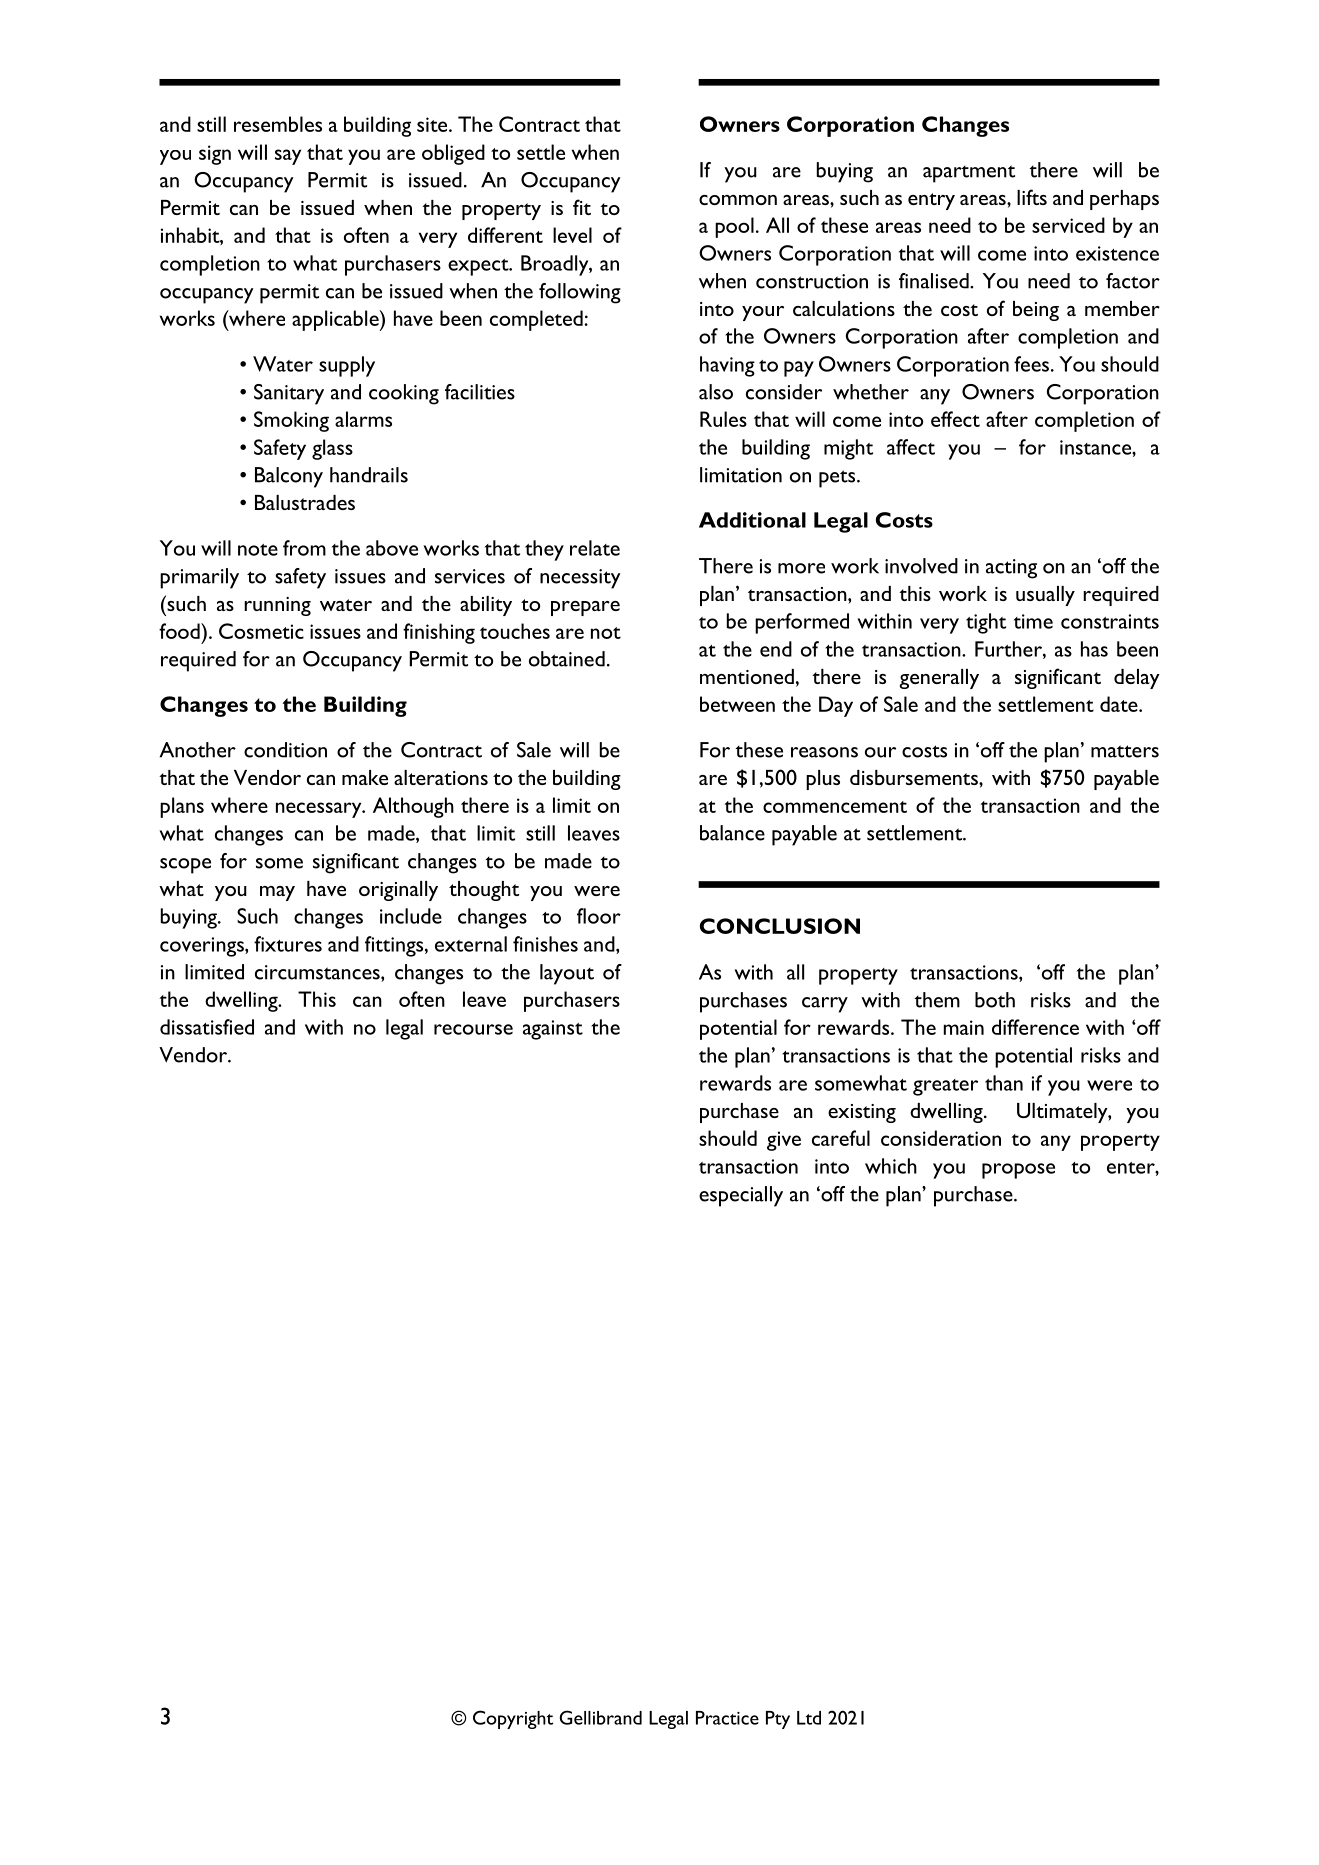 The width and height of the screenshot is (1319, 1865). I want to click on both, so click(995, 1000).
